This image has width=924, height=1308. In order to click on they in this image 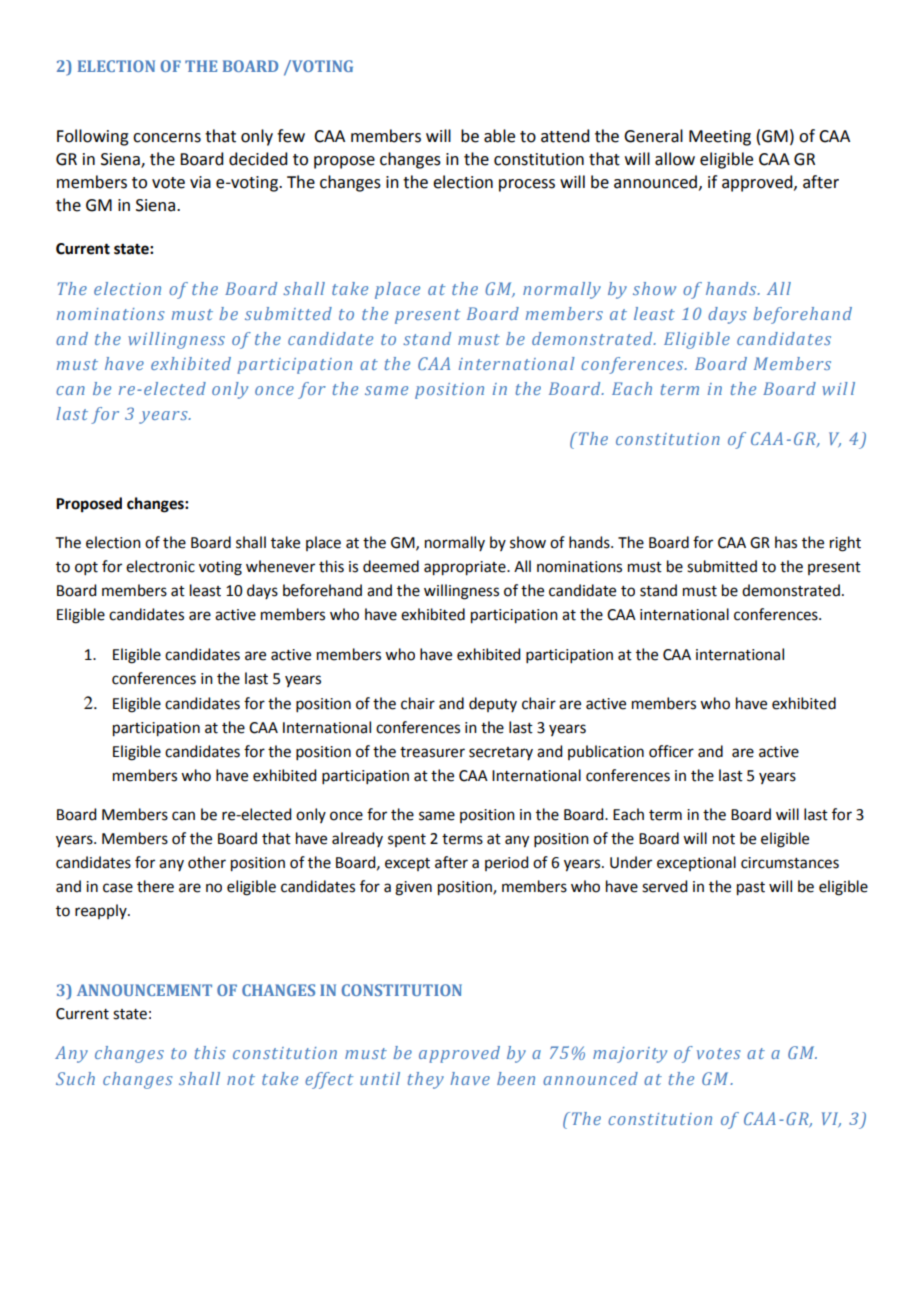, I will do `click(426, 1080)`.
